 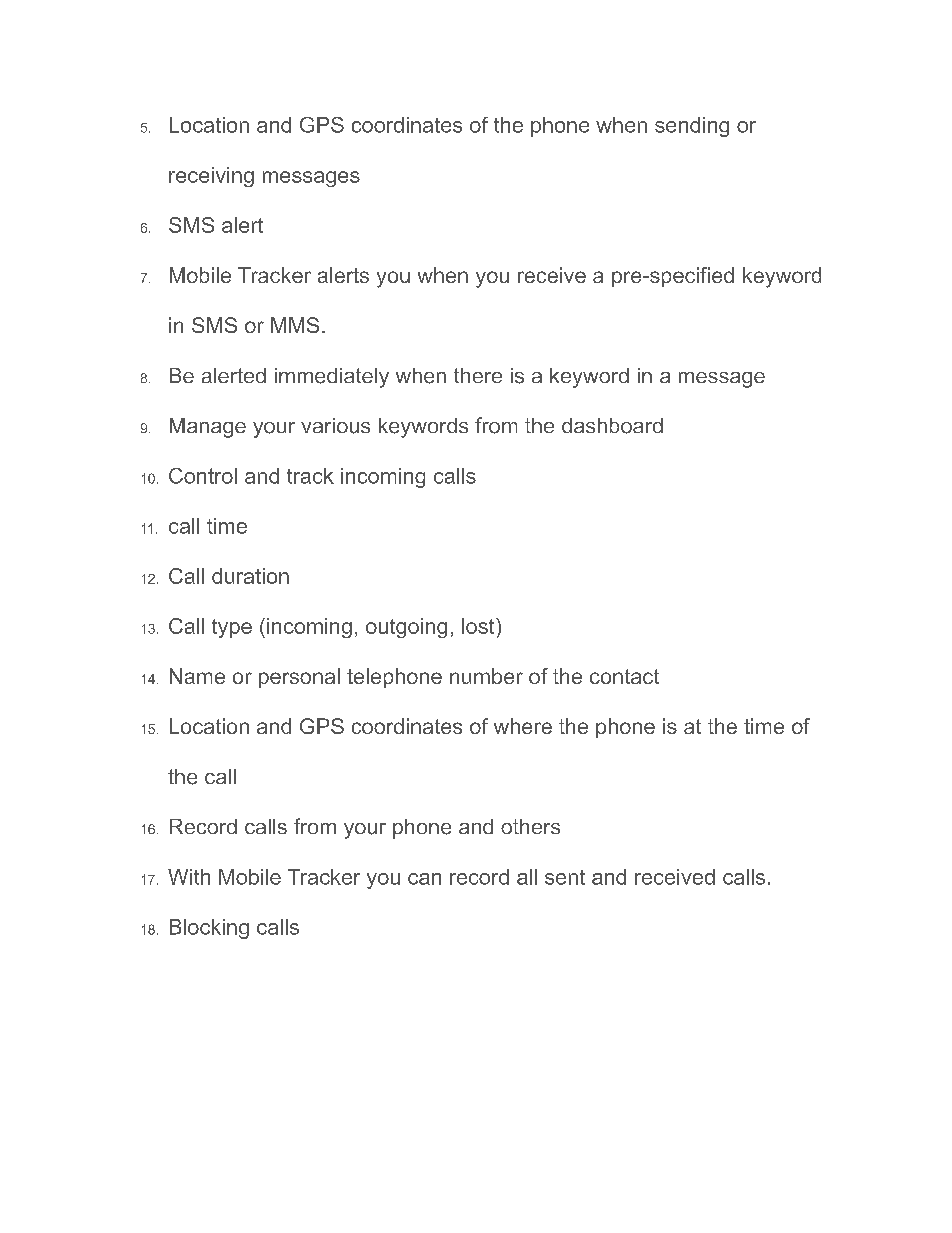 I want to click on Blocking, so click(x=209, y=929).
